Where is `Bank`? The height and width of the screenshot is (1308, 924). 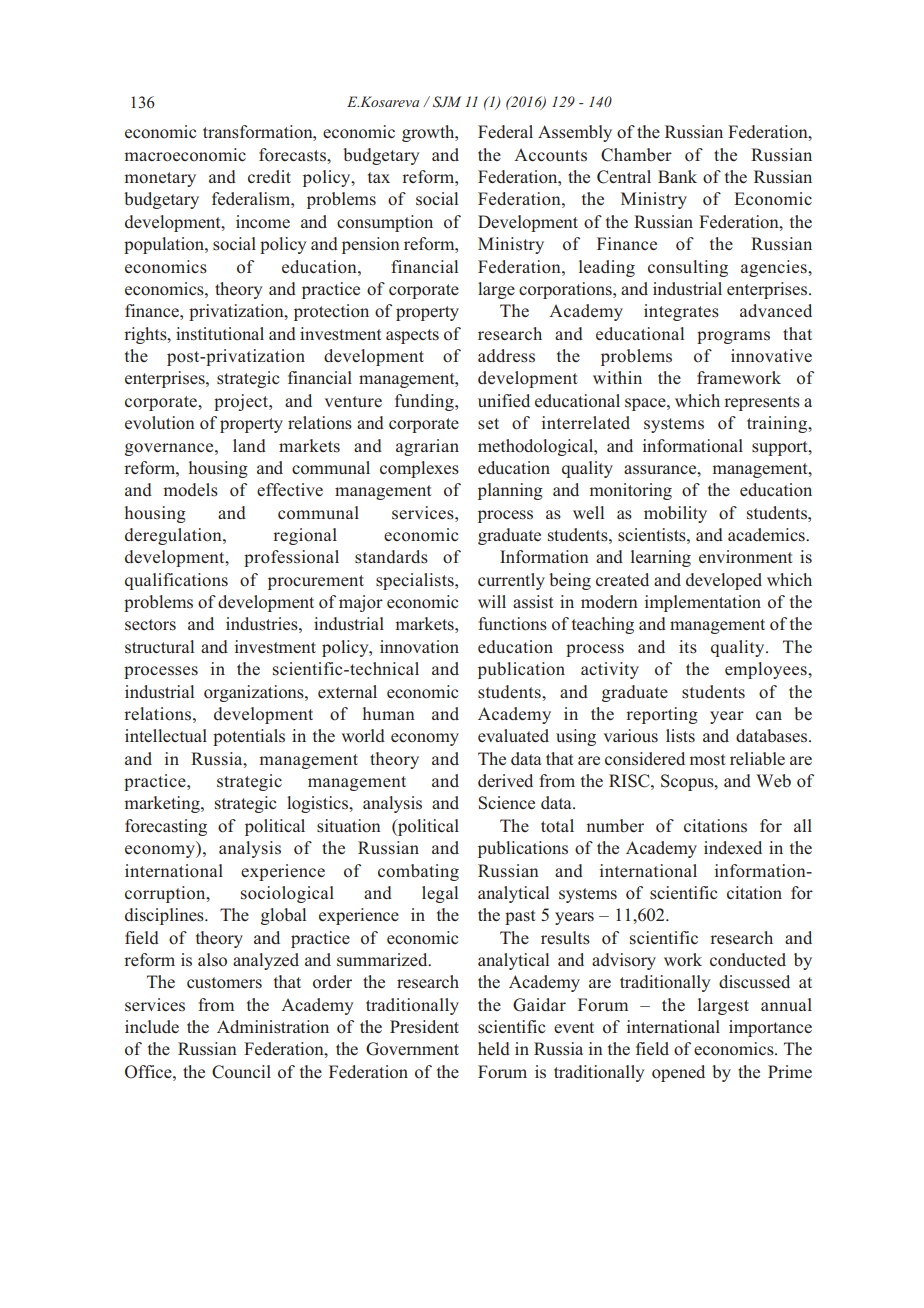
Bank is located at coordinates (677, 176).
